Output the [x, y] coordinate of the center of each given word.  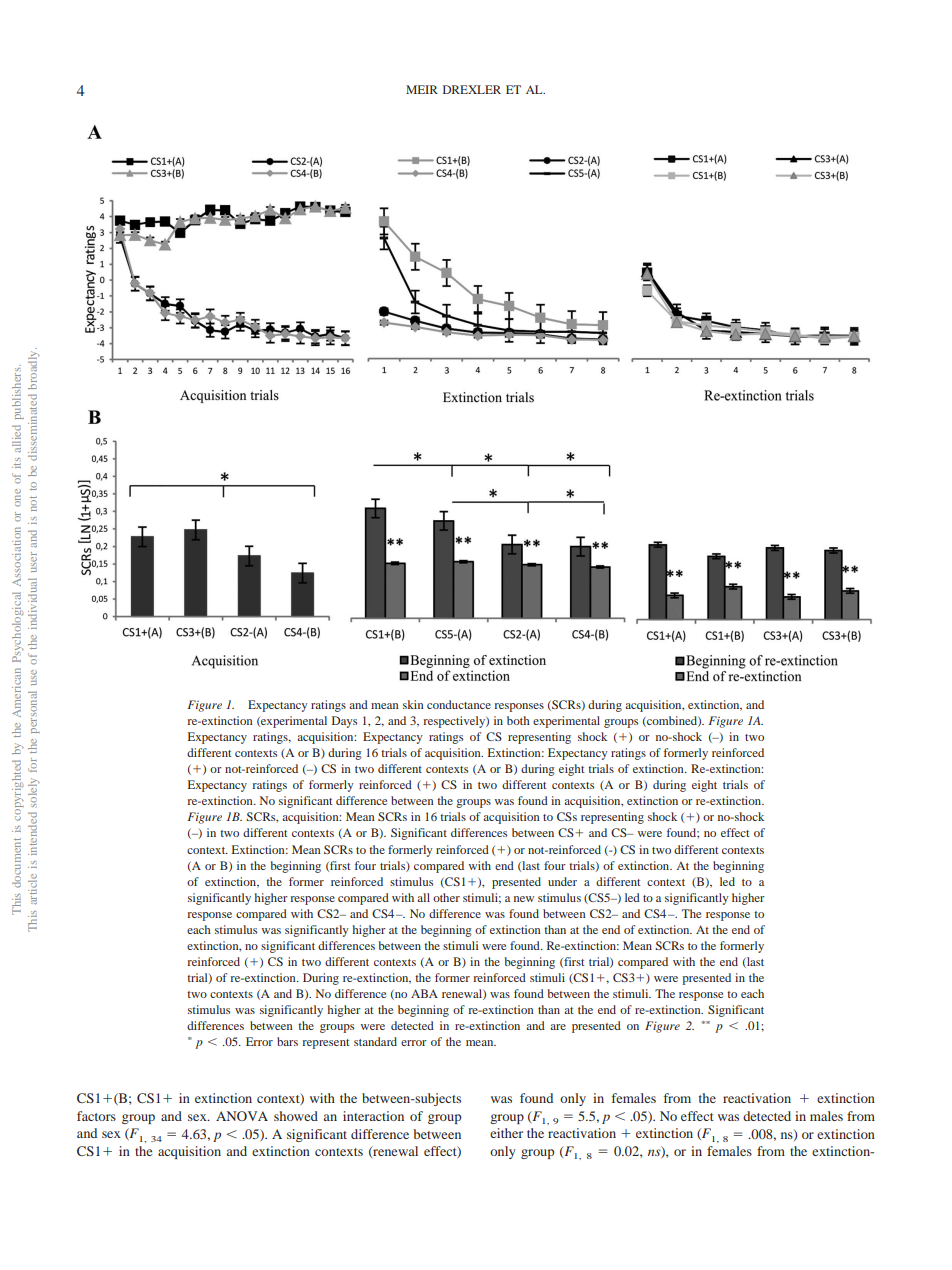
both [518, 720]
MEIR [422, 89]
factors [96, 1116]
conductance [459, 704]
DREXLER [472, 89]
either [506, 1133]
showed [296, 1116]
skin [413, 704]
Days [344, 722]
